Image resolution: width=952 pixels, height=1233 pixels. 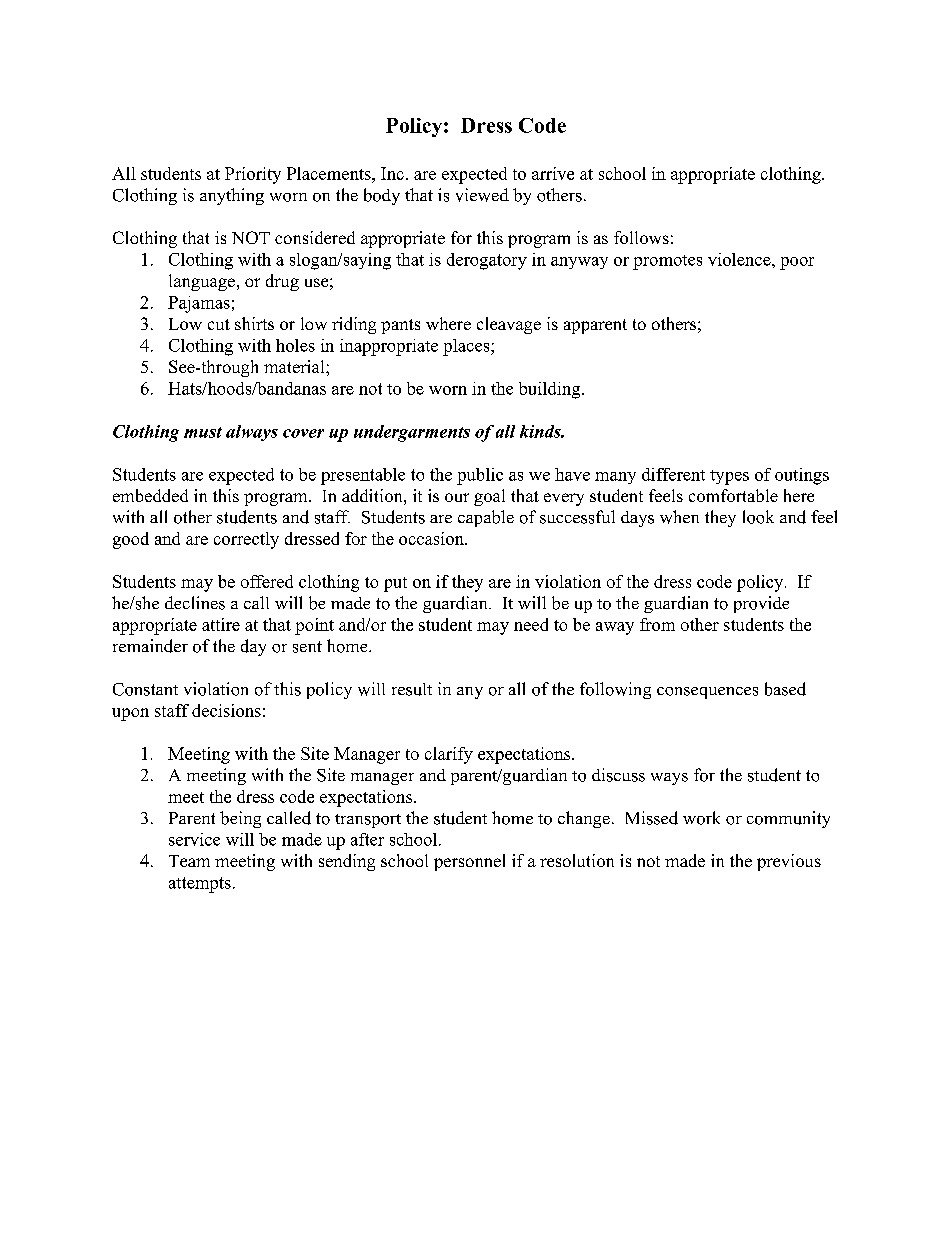 I want to click on personnel, so click(x=469, y=862).
